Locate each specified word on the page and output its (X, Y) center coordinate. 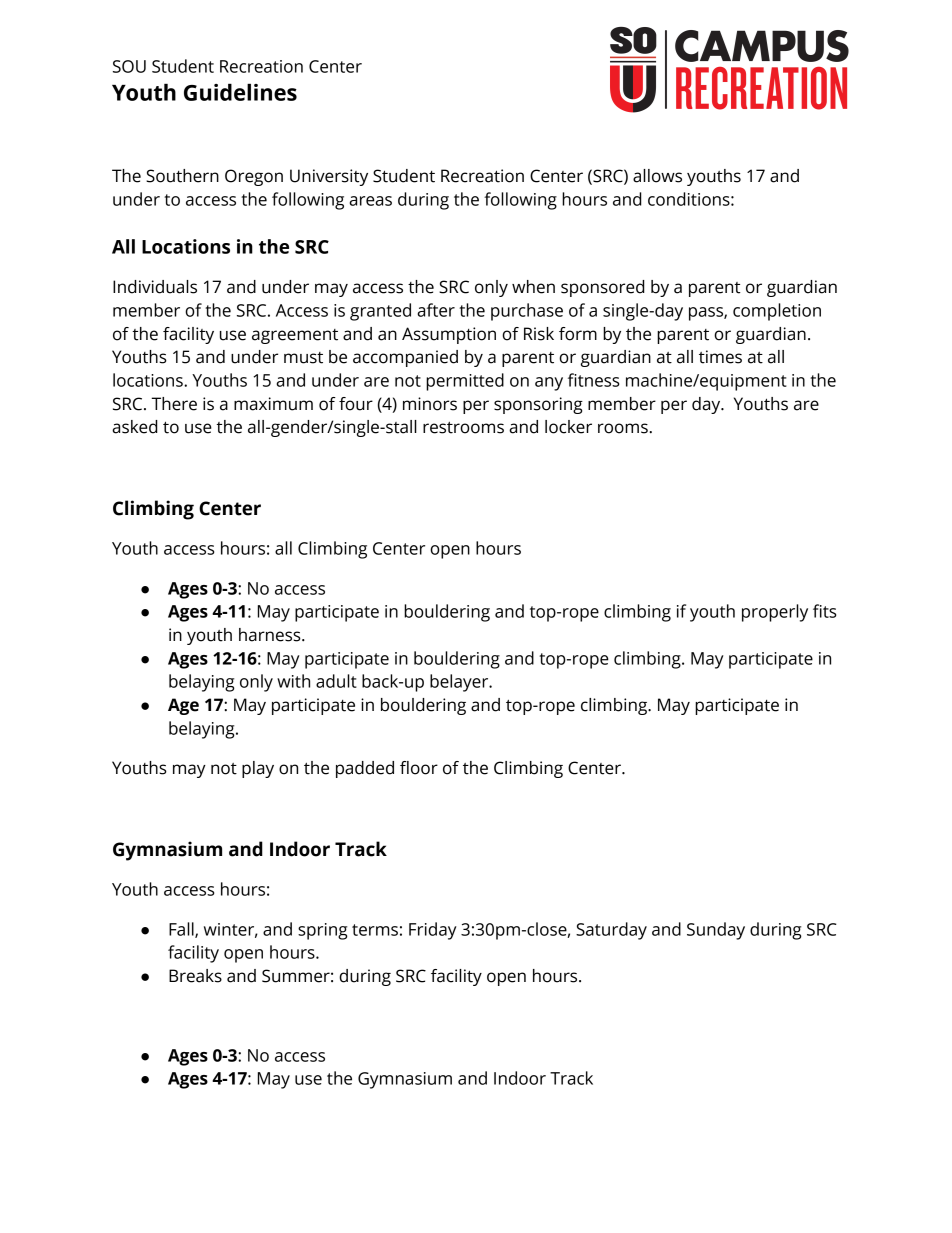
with (293, 681)
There (174, 404)
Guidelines (240, 92)
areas (370, 201)
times (720, 357)
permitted (465, 382)
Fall (182, 930)
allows (657, 176)
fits (824, 611)
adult (336, 681)
